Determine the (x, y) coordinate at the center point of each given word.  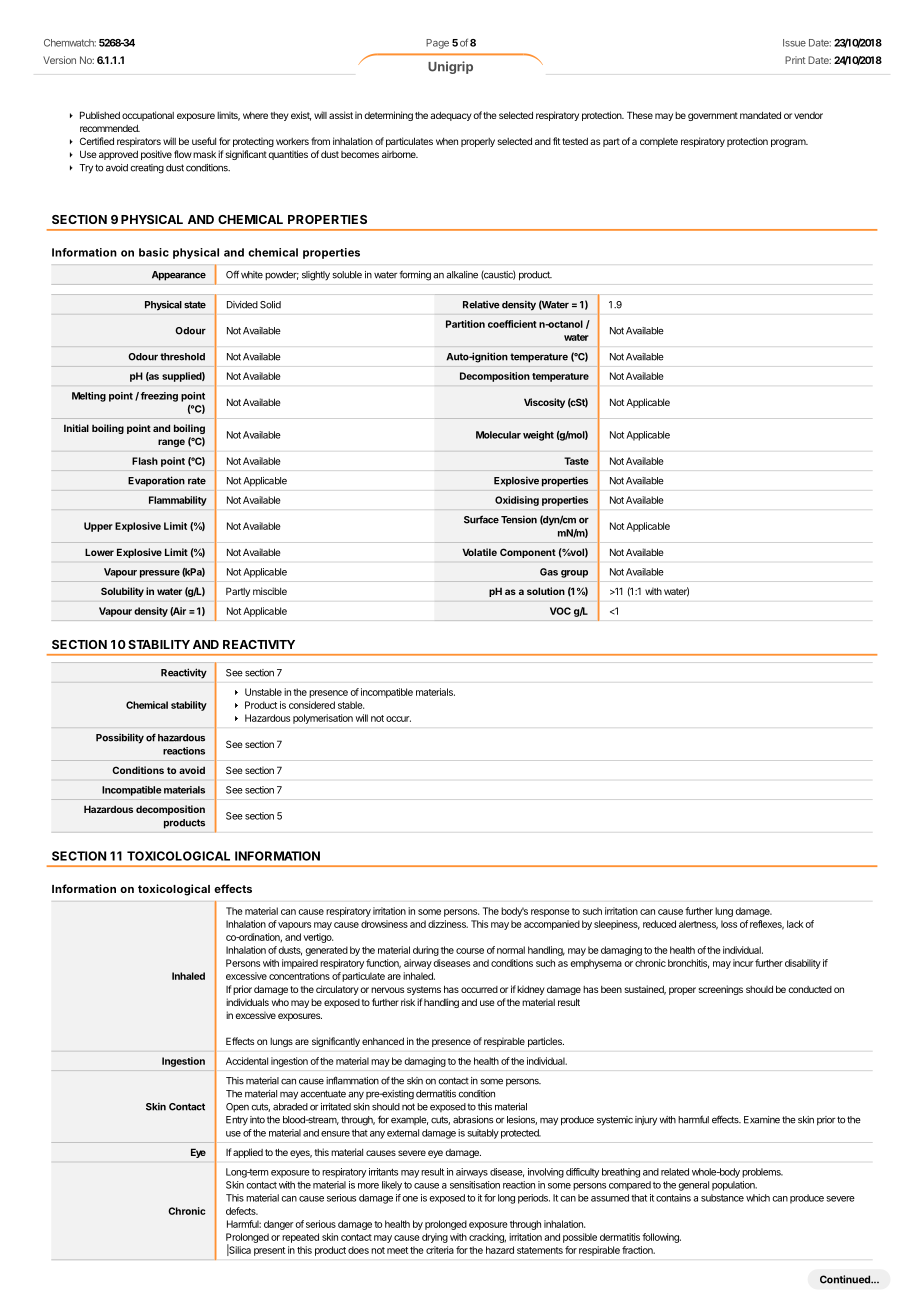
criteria (440, 1250)
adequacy (451, 116)
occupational (148, 116)
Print (795, 60)
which (758, 1198)
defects (242, 1211)
